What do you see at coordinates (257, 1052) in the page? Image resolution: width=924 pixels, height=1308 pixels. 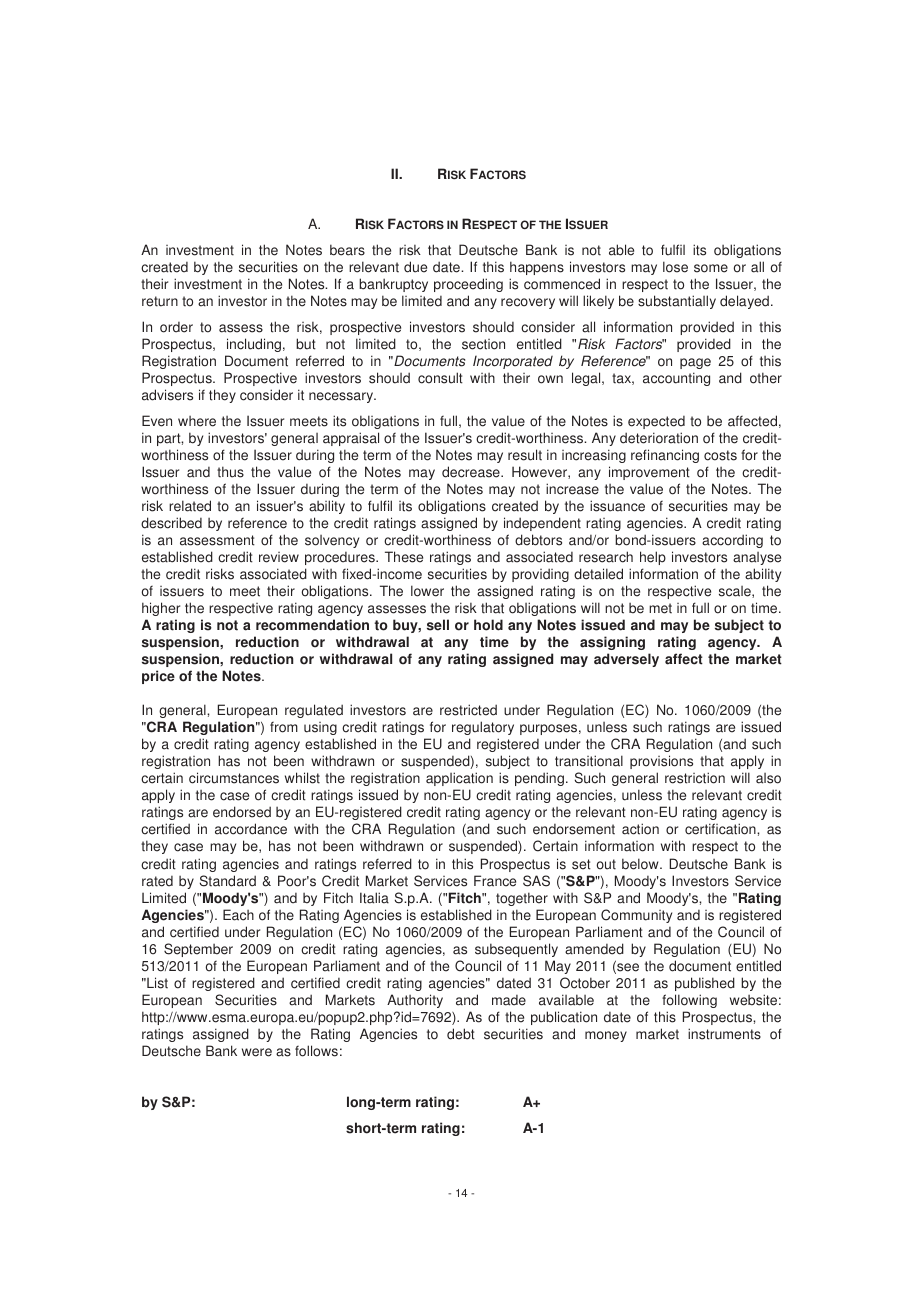 I see `were` at bounding box center [257, 1052].
